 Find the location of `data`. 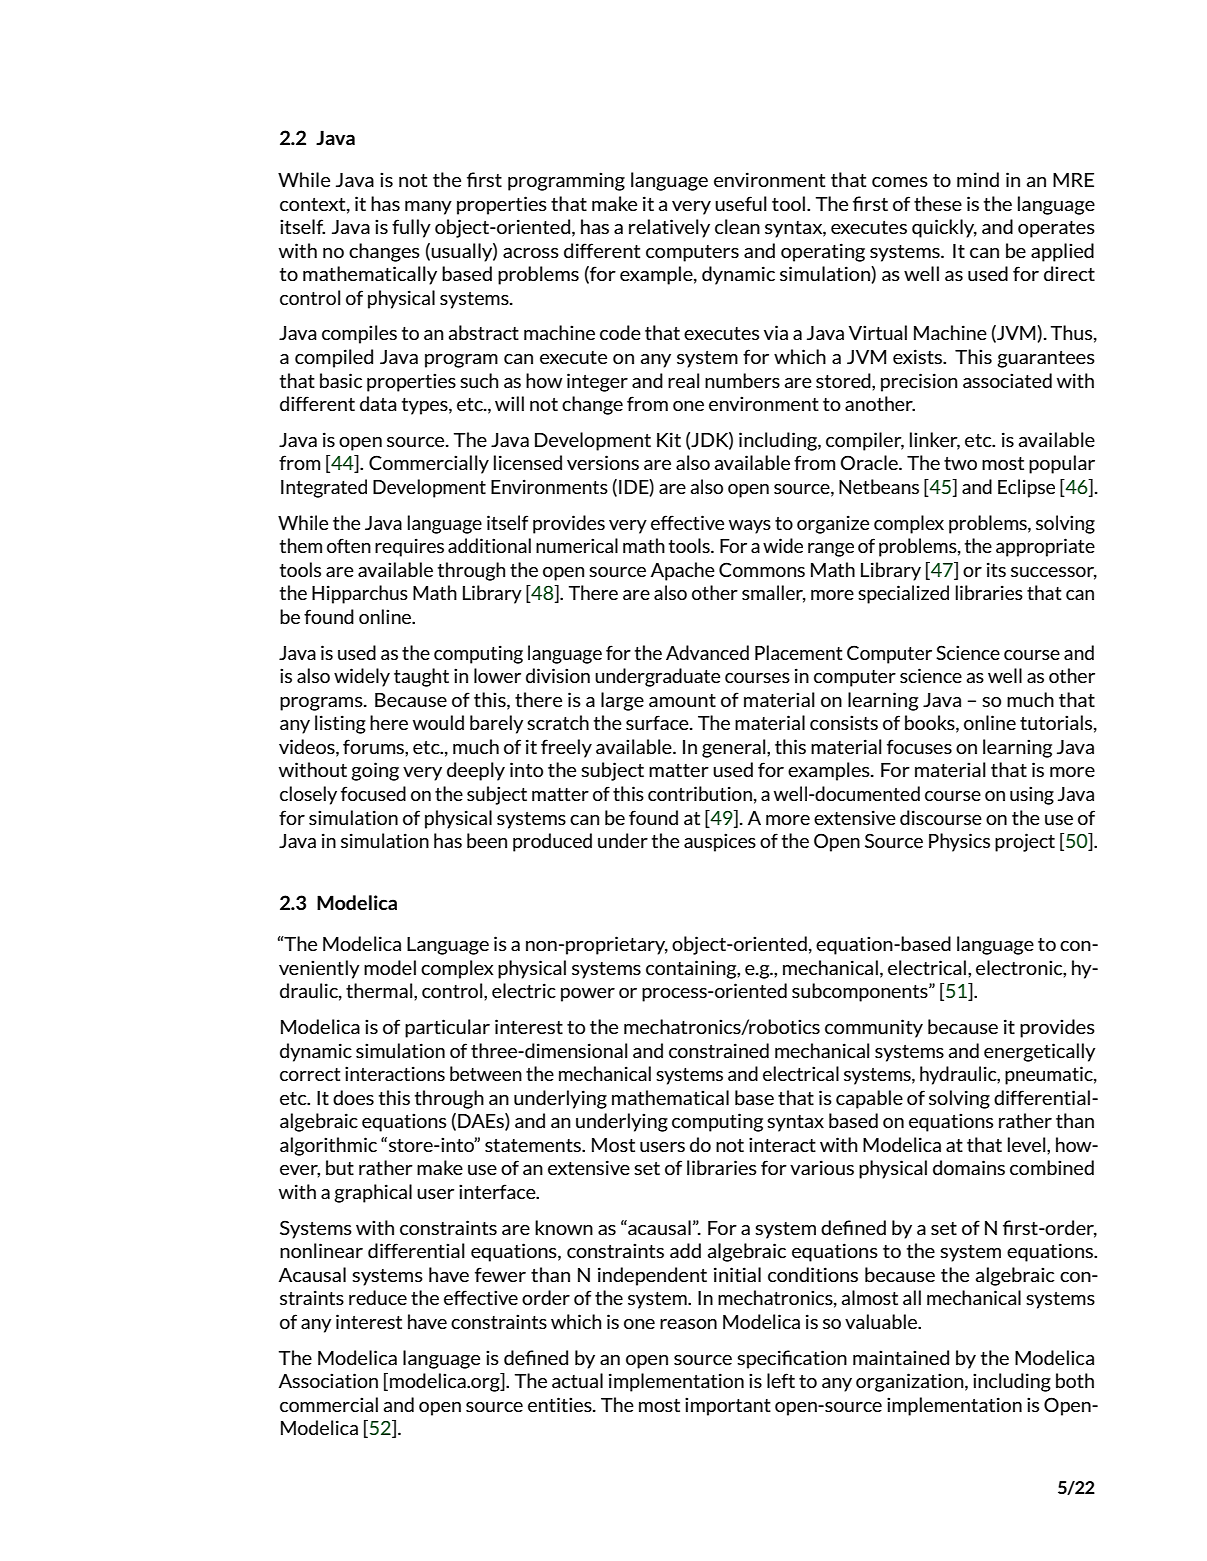

data is located at coordinates (378, 403).
